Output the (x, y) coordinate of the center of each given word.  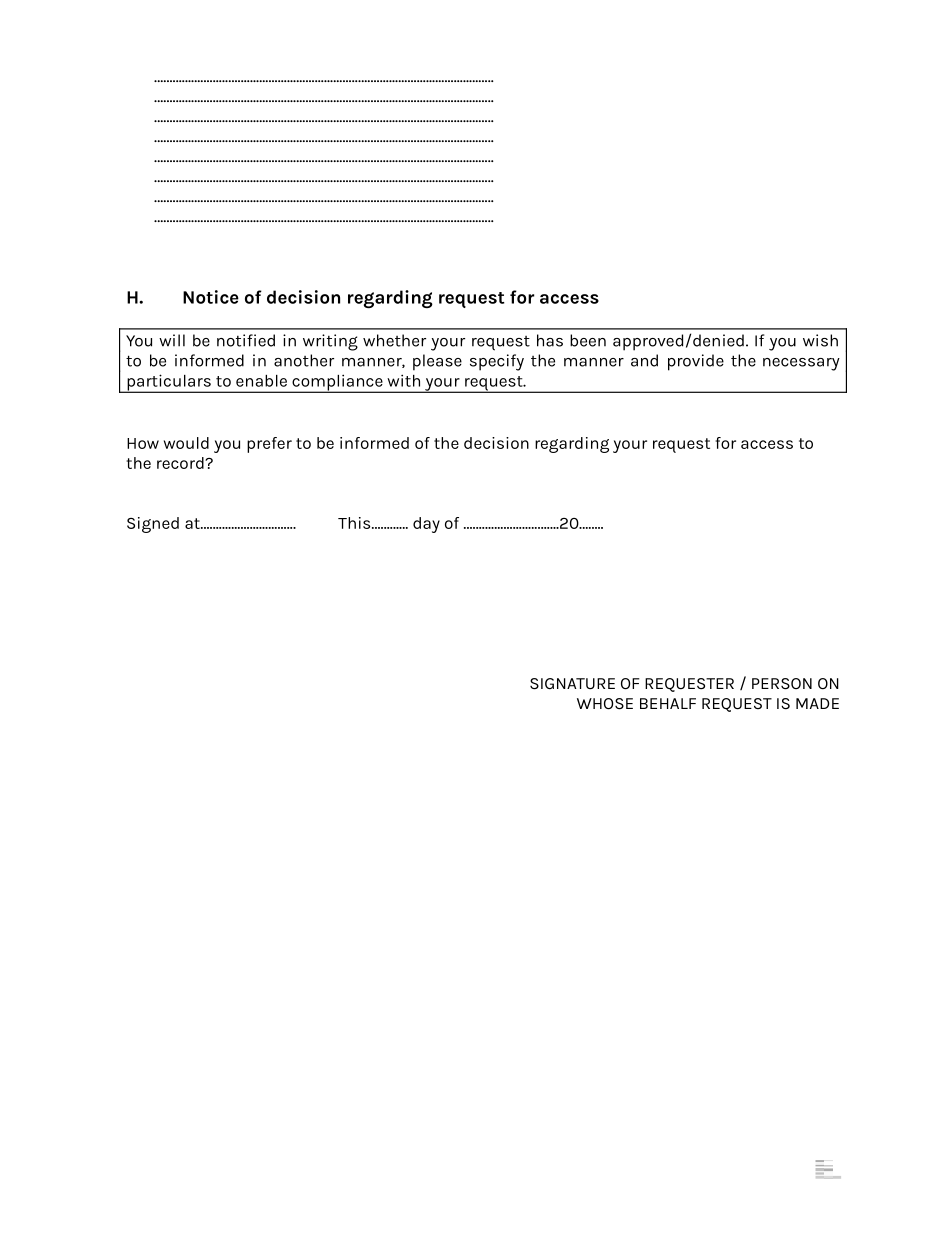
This (355, 523)
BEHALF (668, 703)
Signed (153, 525)
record (181, 463)
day (426, 525)
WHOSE (605, 704)
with (403, 380)
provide (696, 362)
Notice (211, 297)
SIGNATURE (572, 684)
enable (261, 381)
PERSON (782, 684)
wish (820, 340)
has (550, 340)
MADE (817, 703)
